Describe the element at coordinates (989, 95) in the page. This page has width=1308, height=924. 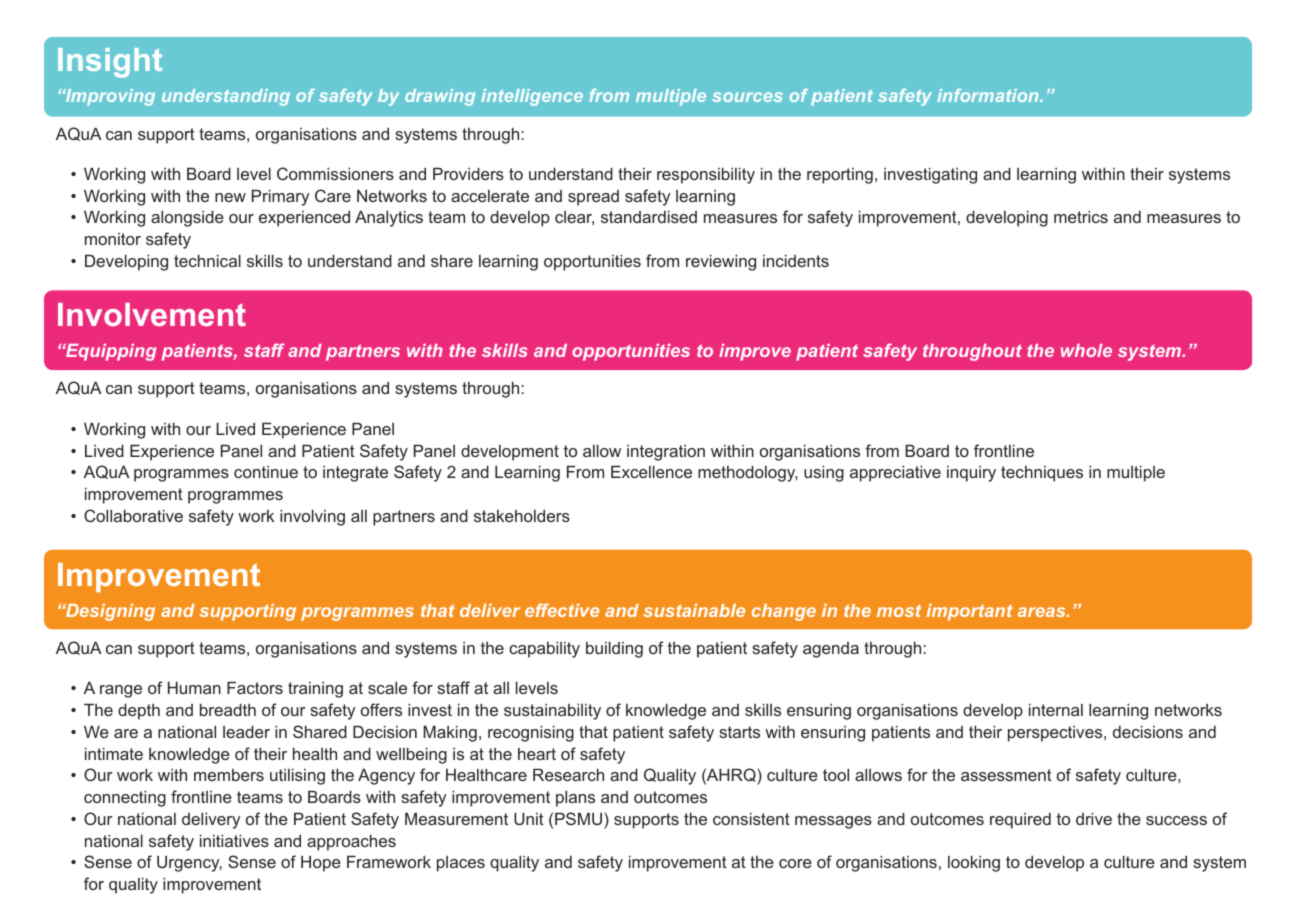
I see `information` at that location.
